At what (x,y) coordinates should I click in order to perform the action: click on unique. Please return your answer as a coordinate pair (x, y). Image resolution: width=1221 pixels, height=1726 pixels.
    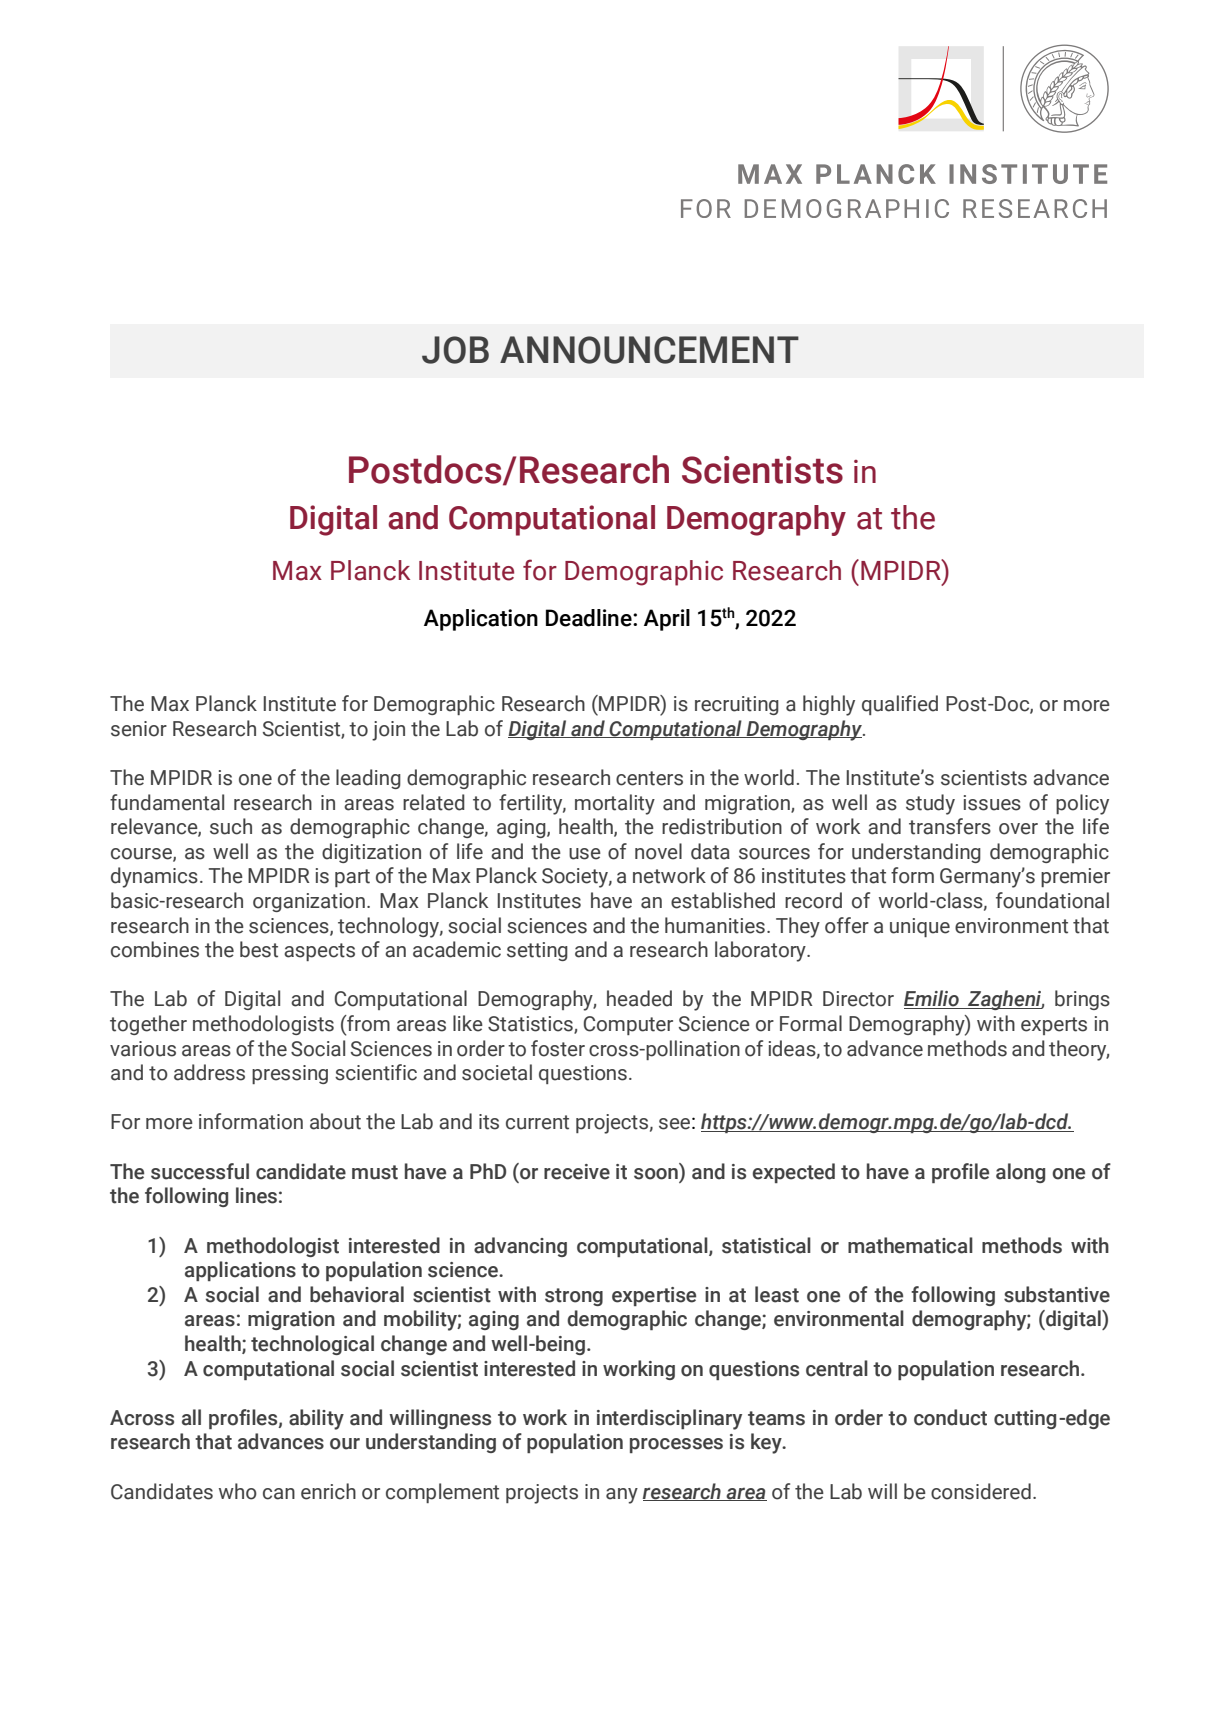
    Looking at the image, I should click on (920, 927).
